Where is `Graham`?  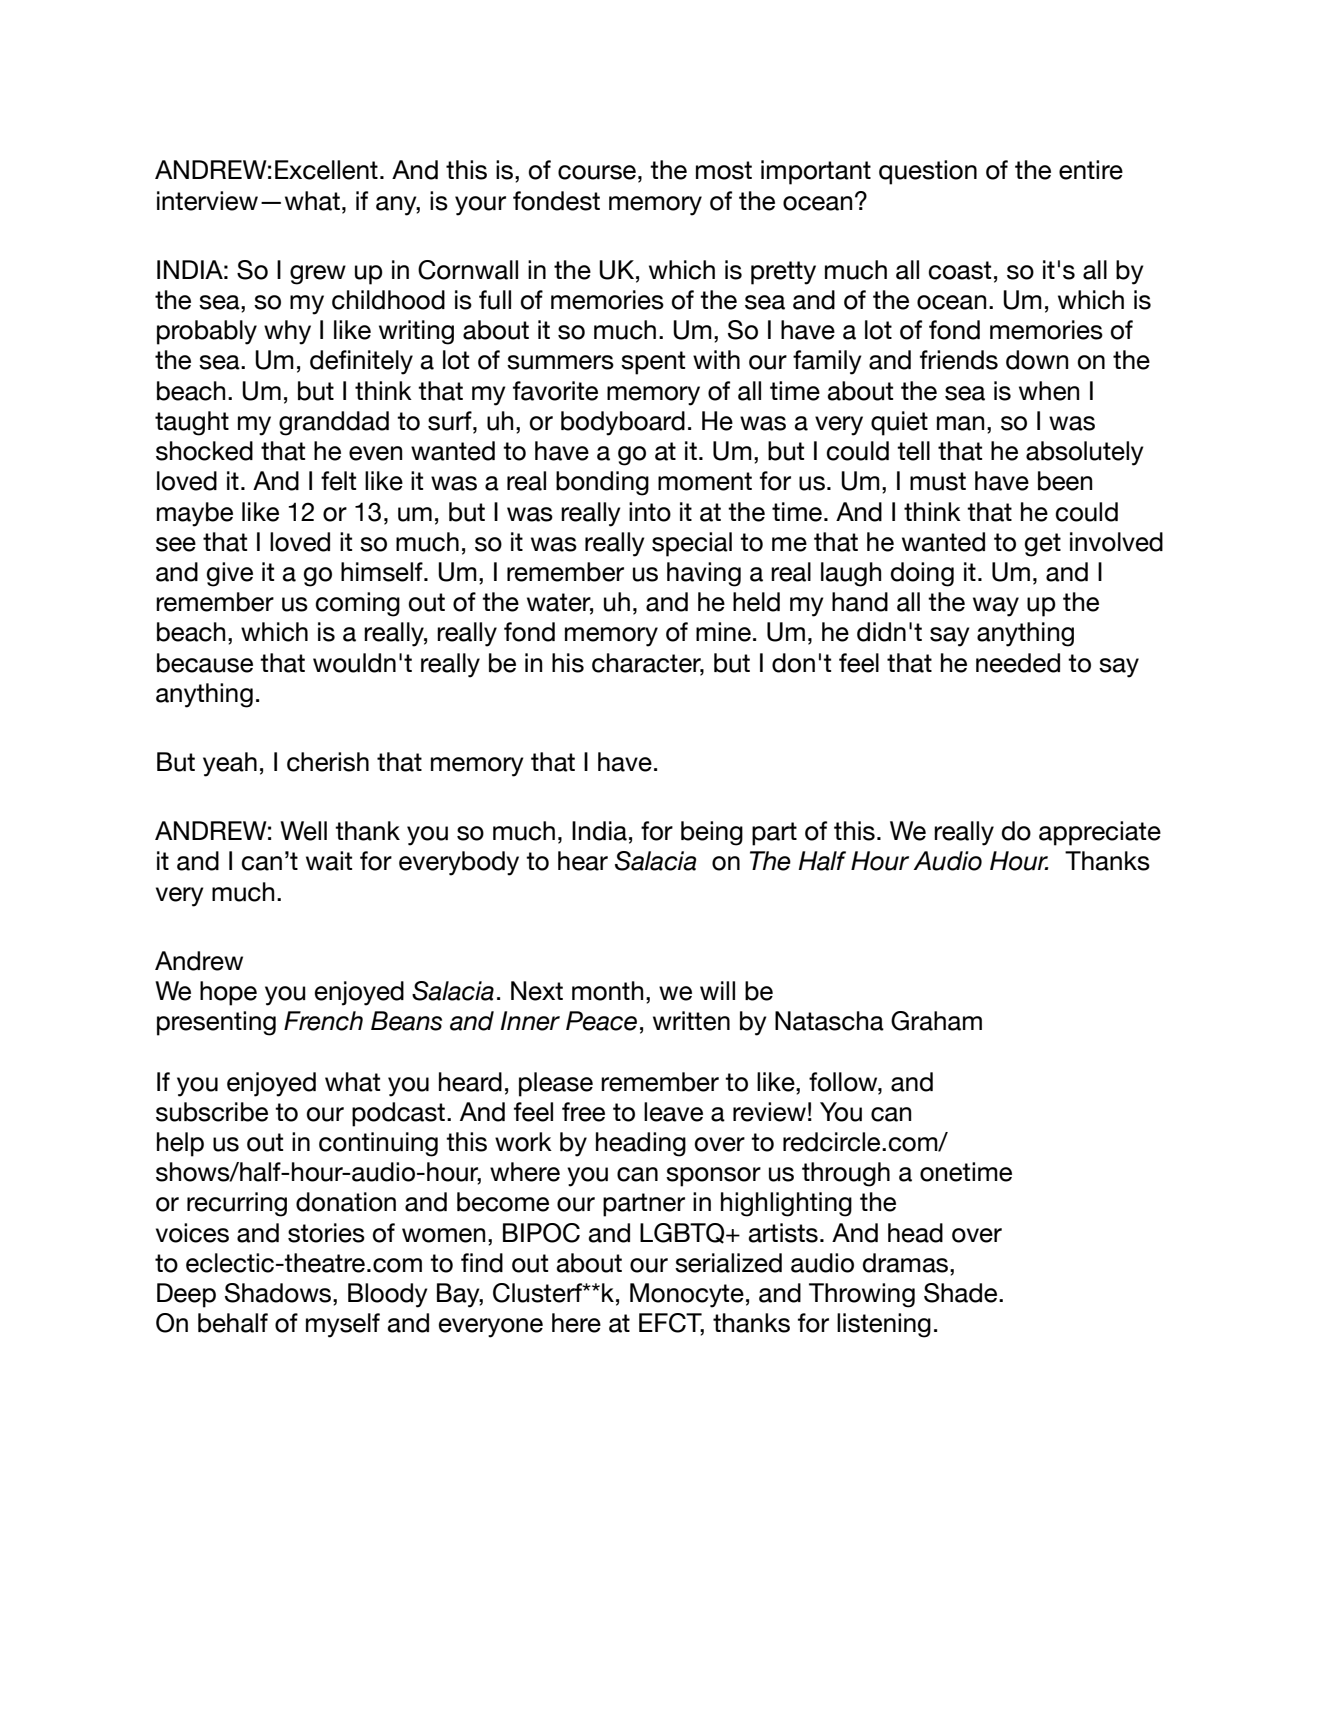
Graham is located at coordinates (936, 1021).
